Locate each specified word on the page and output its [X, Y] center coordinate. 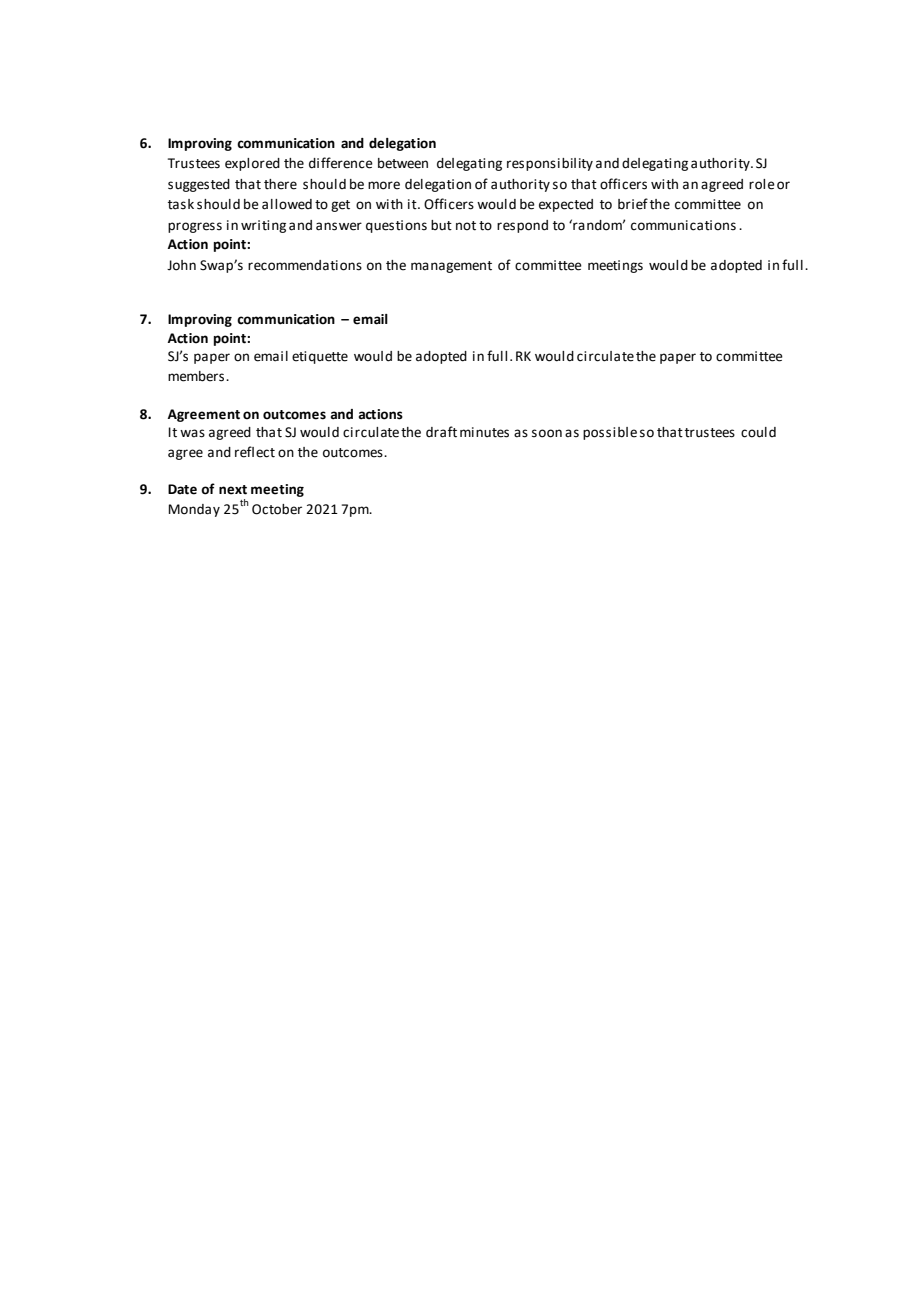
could [758, 432]
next [233, 490]
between [403, 163]
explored [252, 164]
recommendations [305, 265]
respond [522, 226]
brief [633, 204]
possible [610, 433]
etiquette [320, 357]
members [197, 376]
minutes [484, 432]
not [466, 226]
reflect [255, 452]
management [451, 267]
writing [263, 226]
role [762, 184]
